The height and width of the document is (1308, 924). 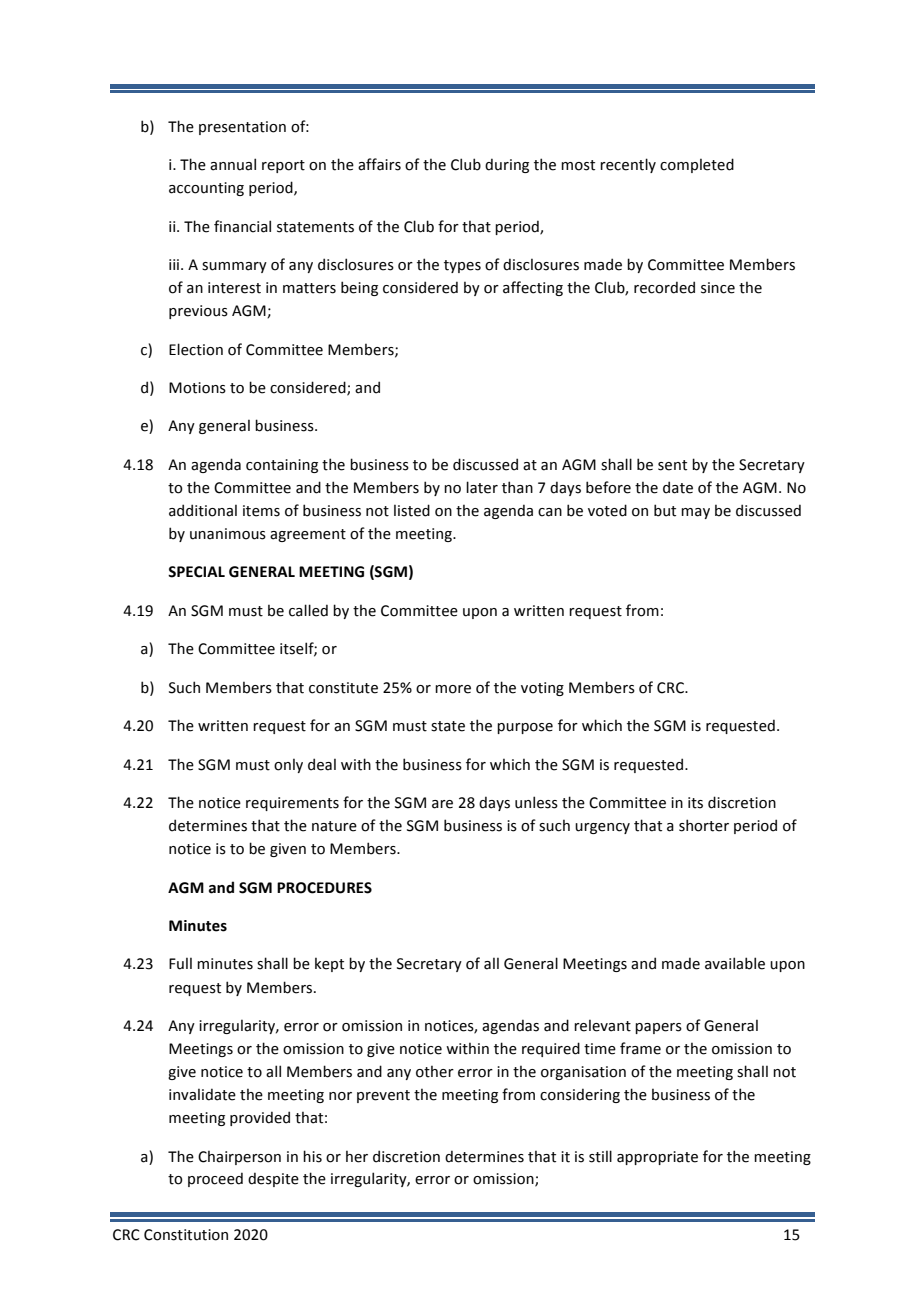 What do you see at coordinates (180, 963) in the document?
I see `Full` at bounding box center [180, 963].
